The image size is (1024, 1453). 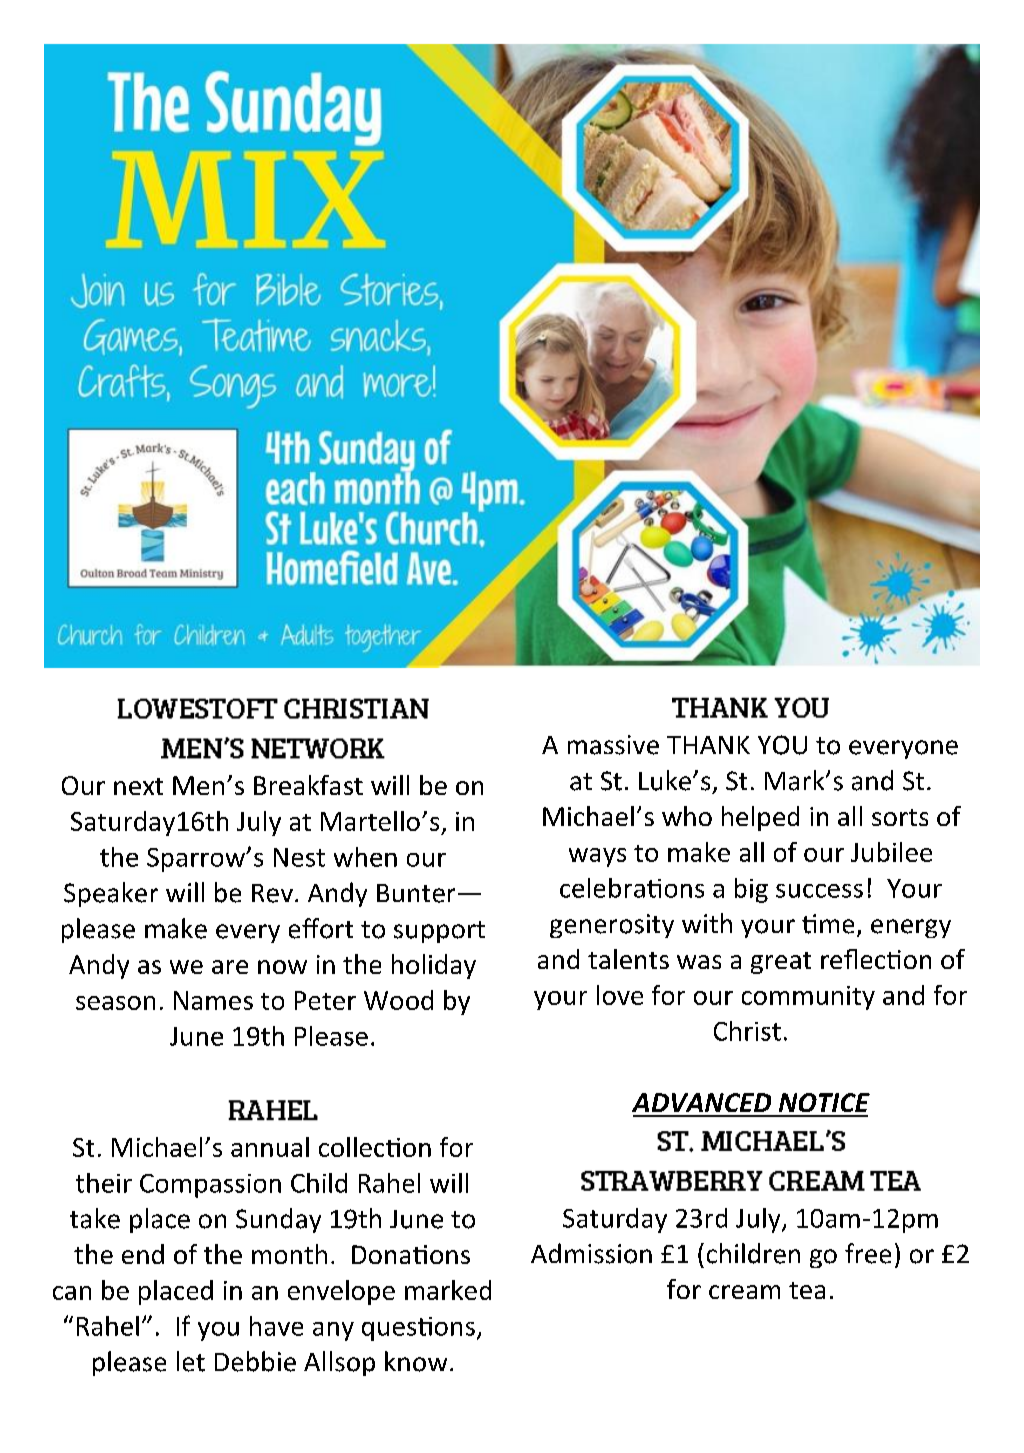 What do you see at coordinates (111, 894) in the screenshot?
I see `Speaker` at bounding box center [111, 894].
